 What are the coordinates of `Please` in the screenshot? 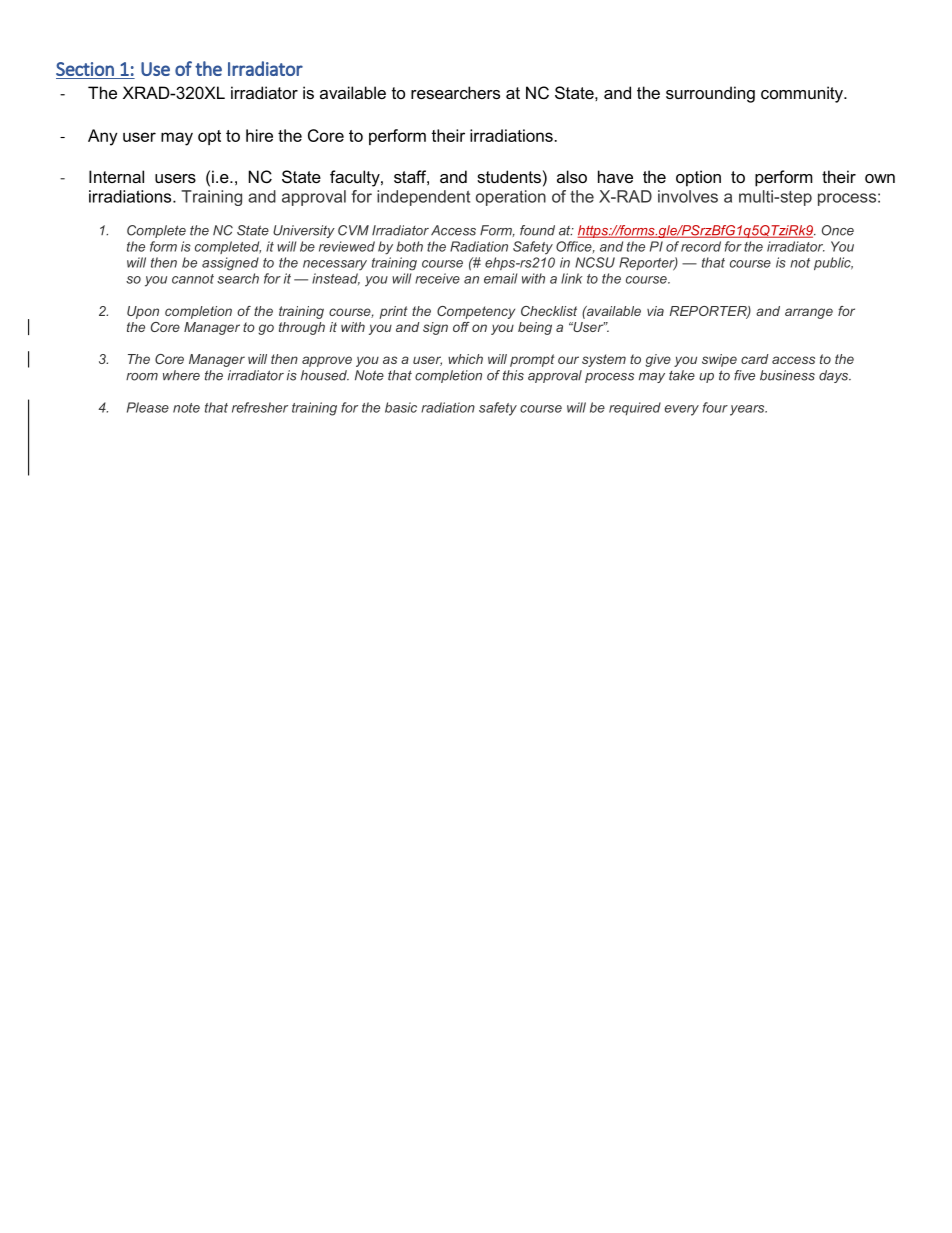 It's located at (148, 407).
